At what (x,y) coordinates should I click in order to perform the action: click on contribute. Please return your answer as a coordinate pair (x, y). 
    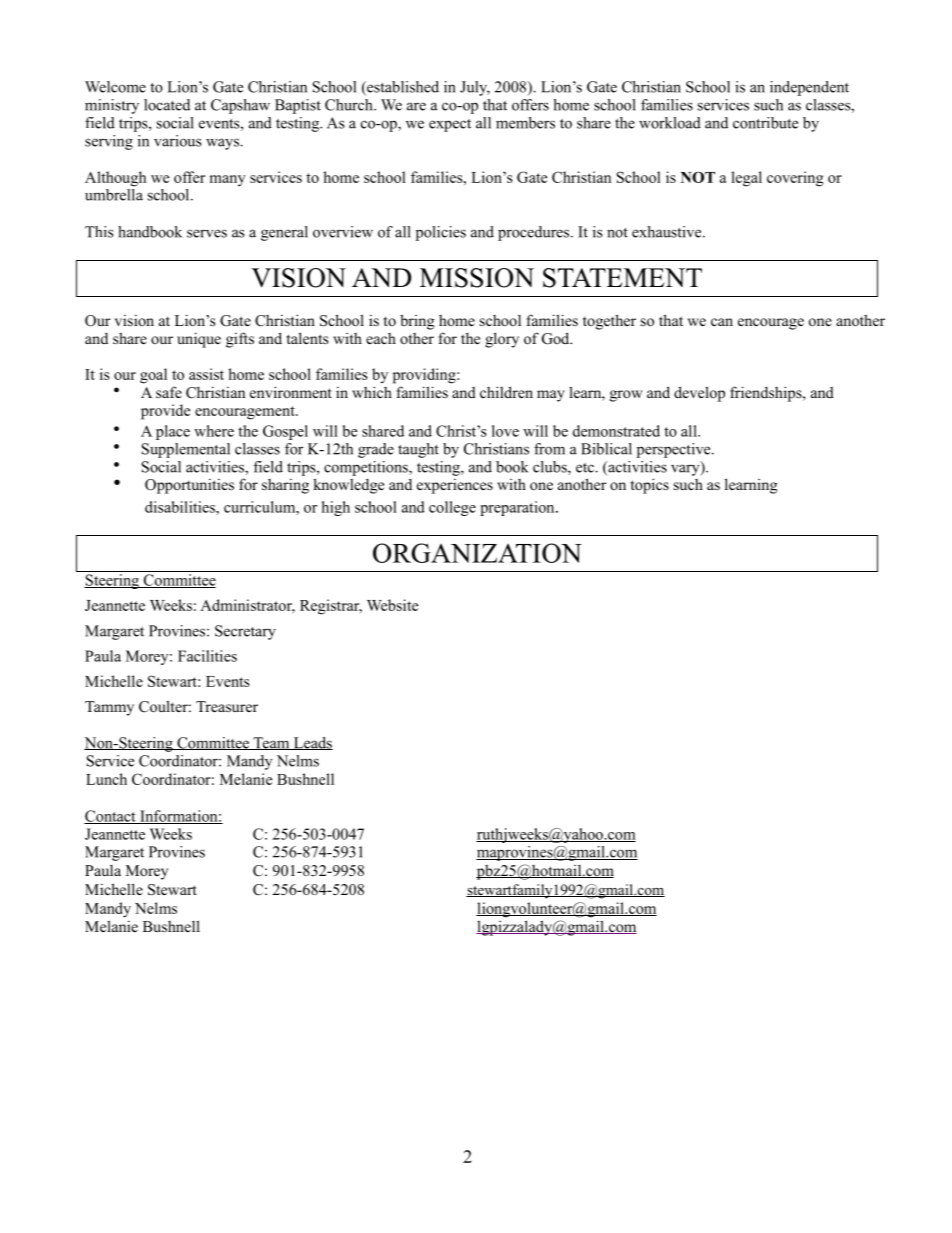
    Looking at the image, I should click on (765, 123).
